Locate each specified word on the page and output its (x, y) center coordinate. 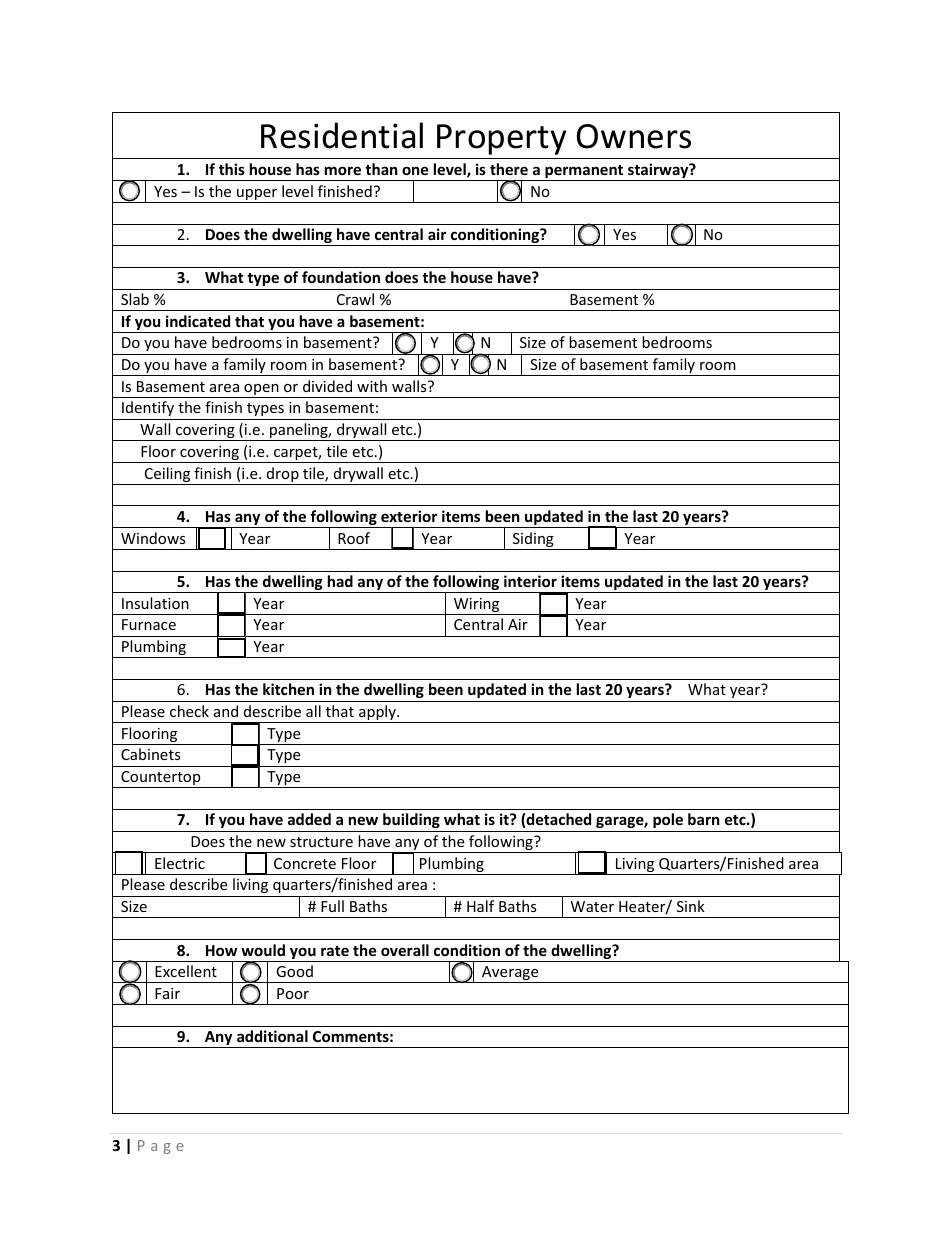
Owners (634, 136)
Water (592, 906)
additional (272, 1036)
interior (530, 581)
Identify (148, 410)
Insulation (155, 603)
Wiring (477, 606)
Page (161, 1147)
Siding (533, 541)
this (232, 169)
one (415, 170)
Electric (180, 863)
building (411, 820)
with (372, 386)
